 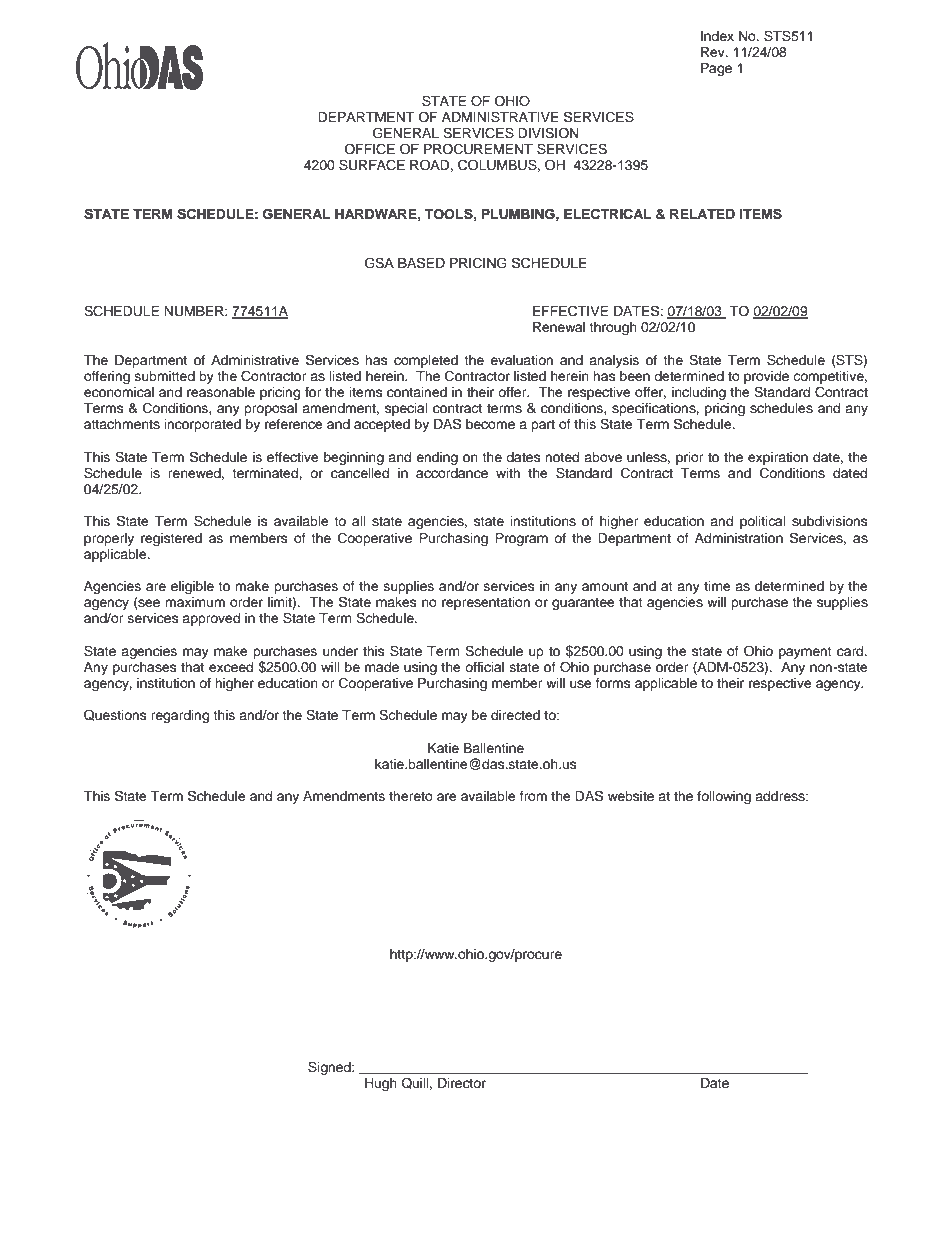 What do you see at coordinates (462, 1083) in the screenshot?
I see `Director` at bounding box center [462, 1083].
